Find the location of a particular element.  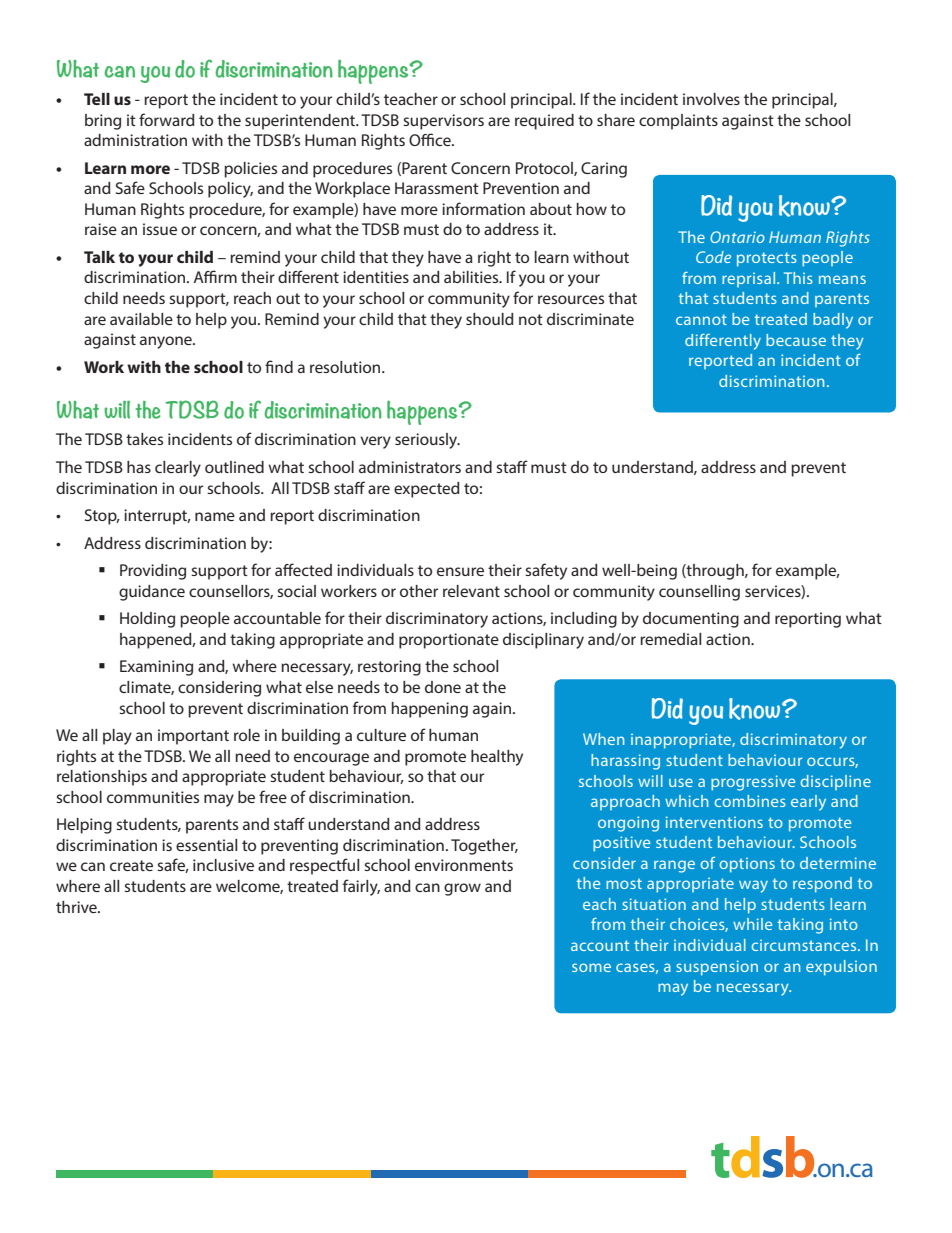

forward is located at coordinates (167, 119).
